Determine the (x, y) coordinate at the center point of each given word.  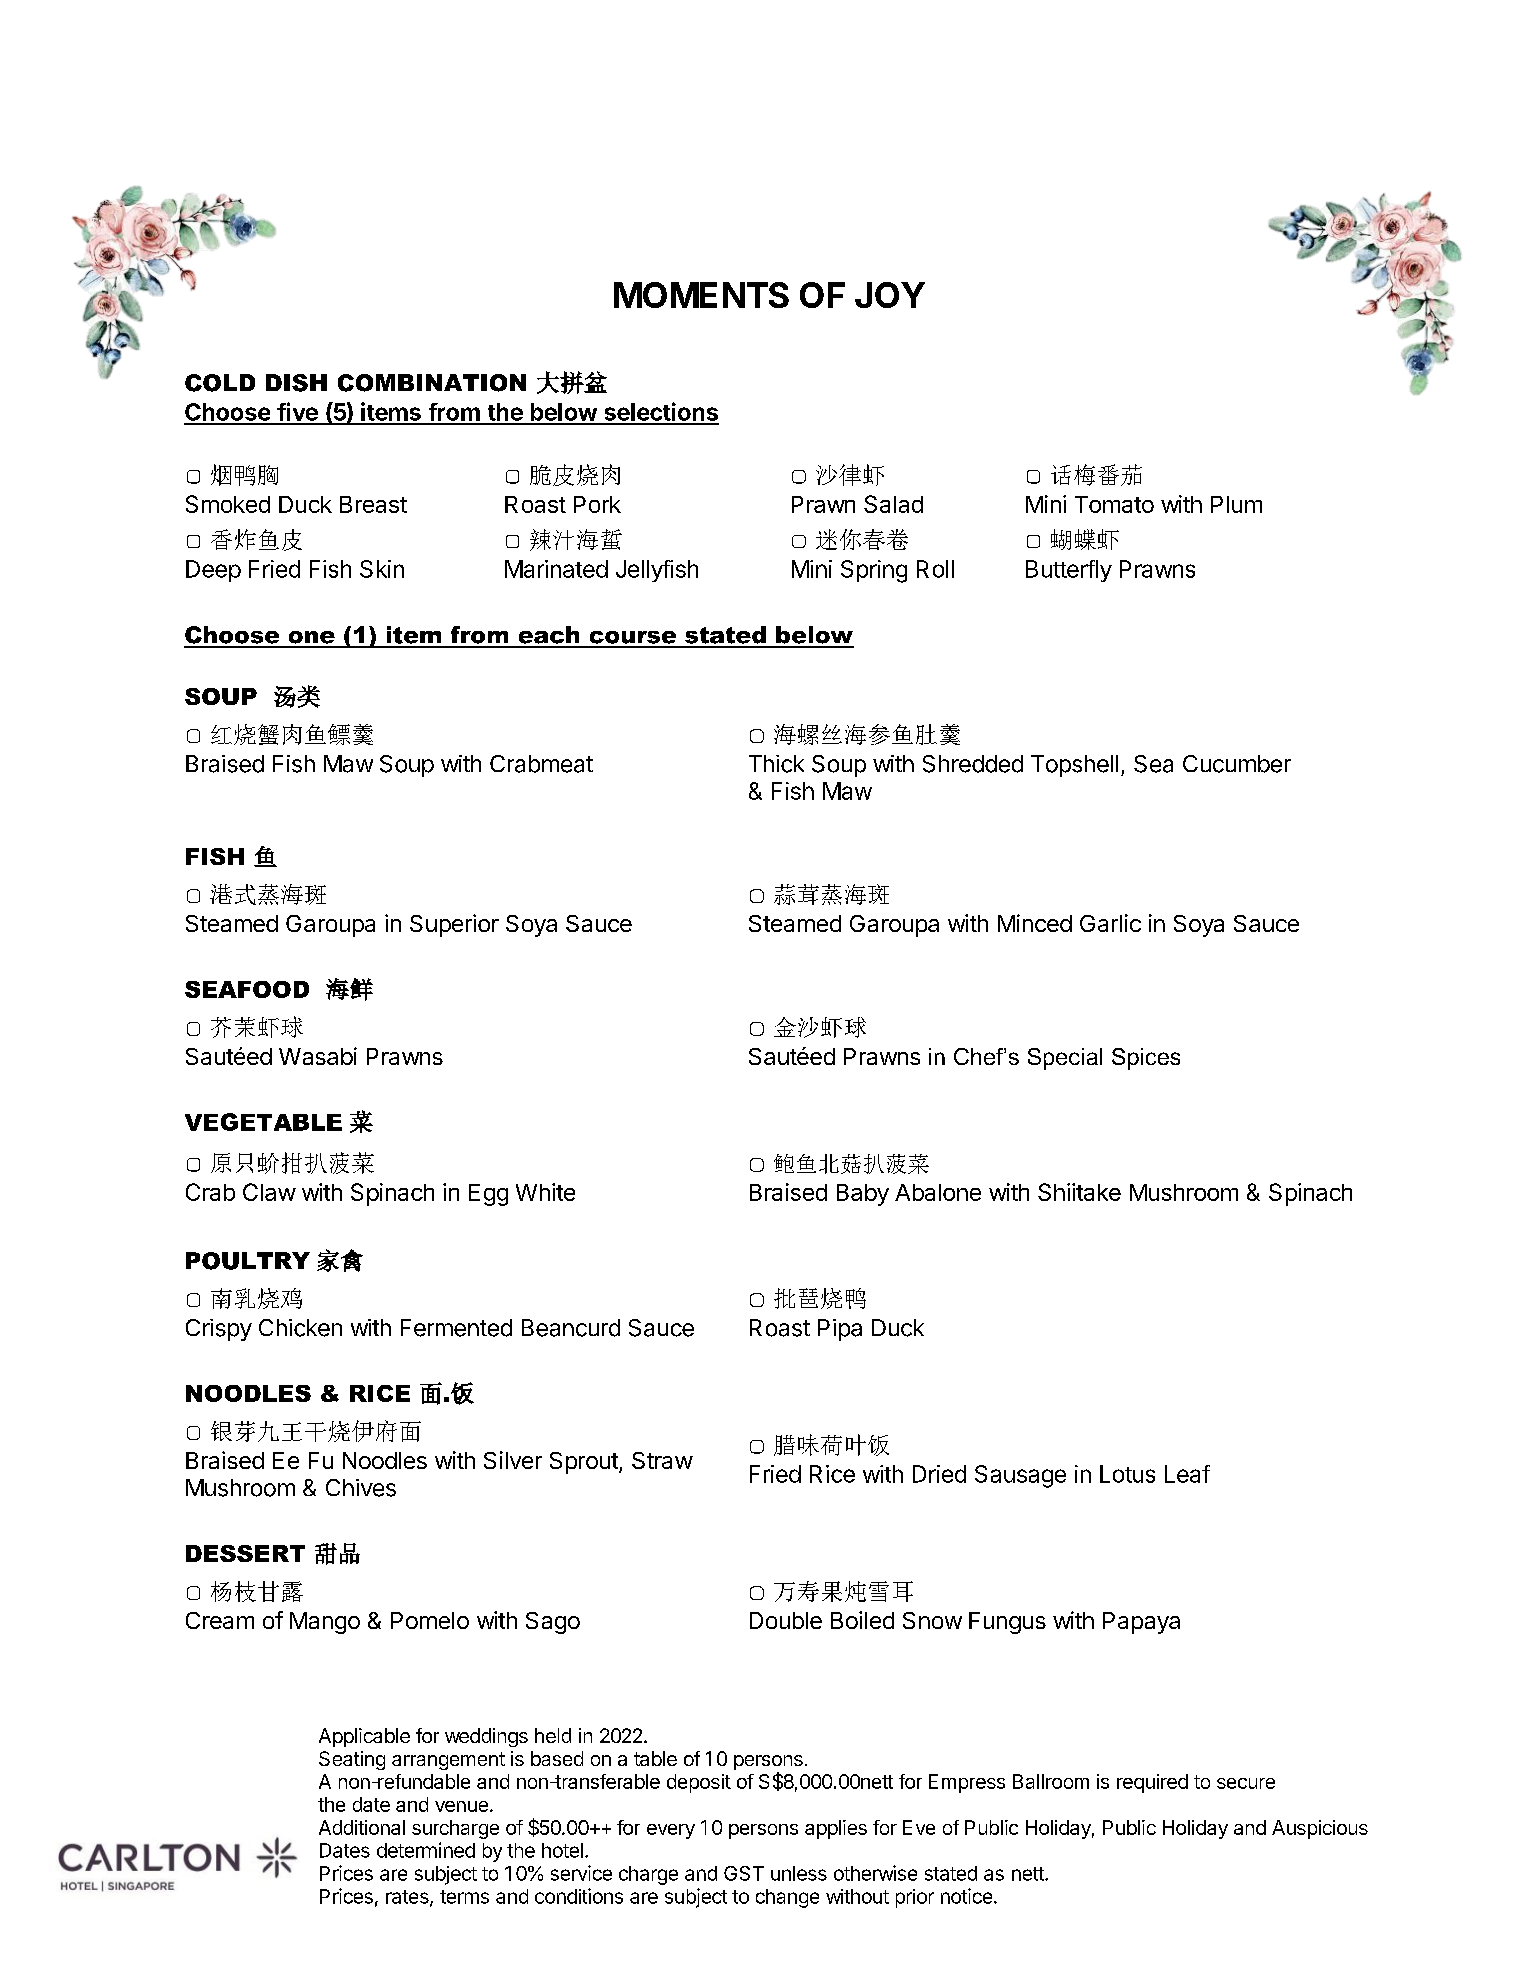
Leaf (1187, 1474)
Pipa (840, 1330)
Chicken (300, 1328)
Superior (454, 925)
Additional (362, 1827)
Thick (776, 764)
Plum (1236, 504)
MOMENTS (701, 295)
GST (744, 1873)
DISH (296, 383)
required (1152, 1783)
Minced (1035, 923)
